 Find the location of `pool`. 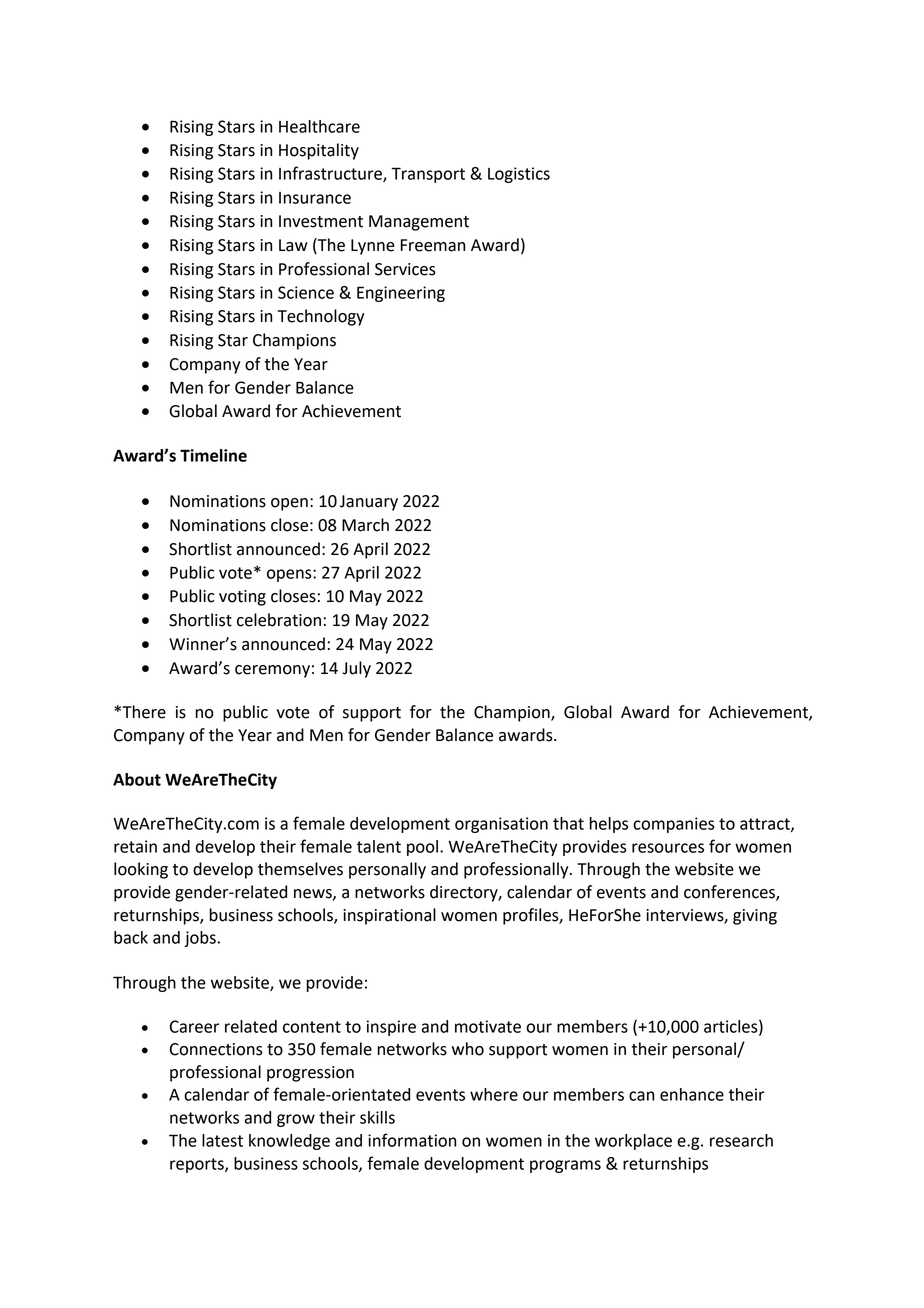

pool is located at coordinates (422, 848).
